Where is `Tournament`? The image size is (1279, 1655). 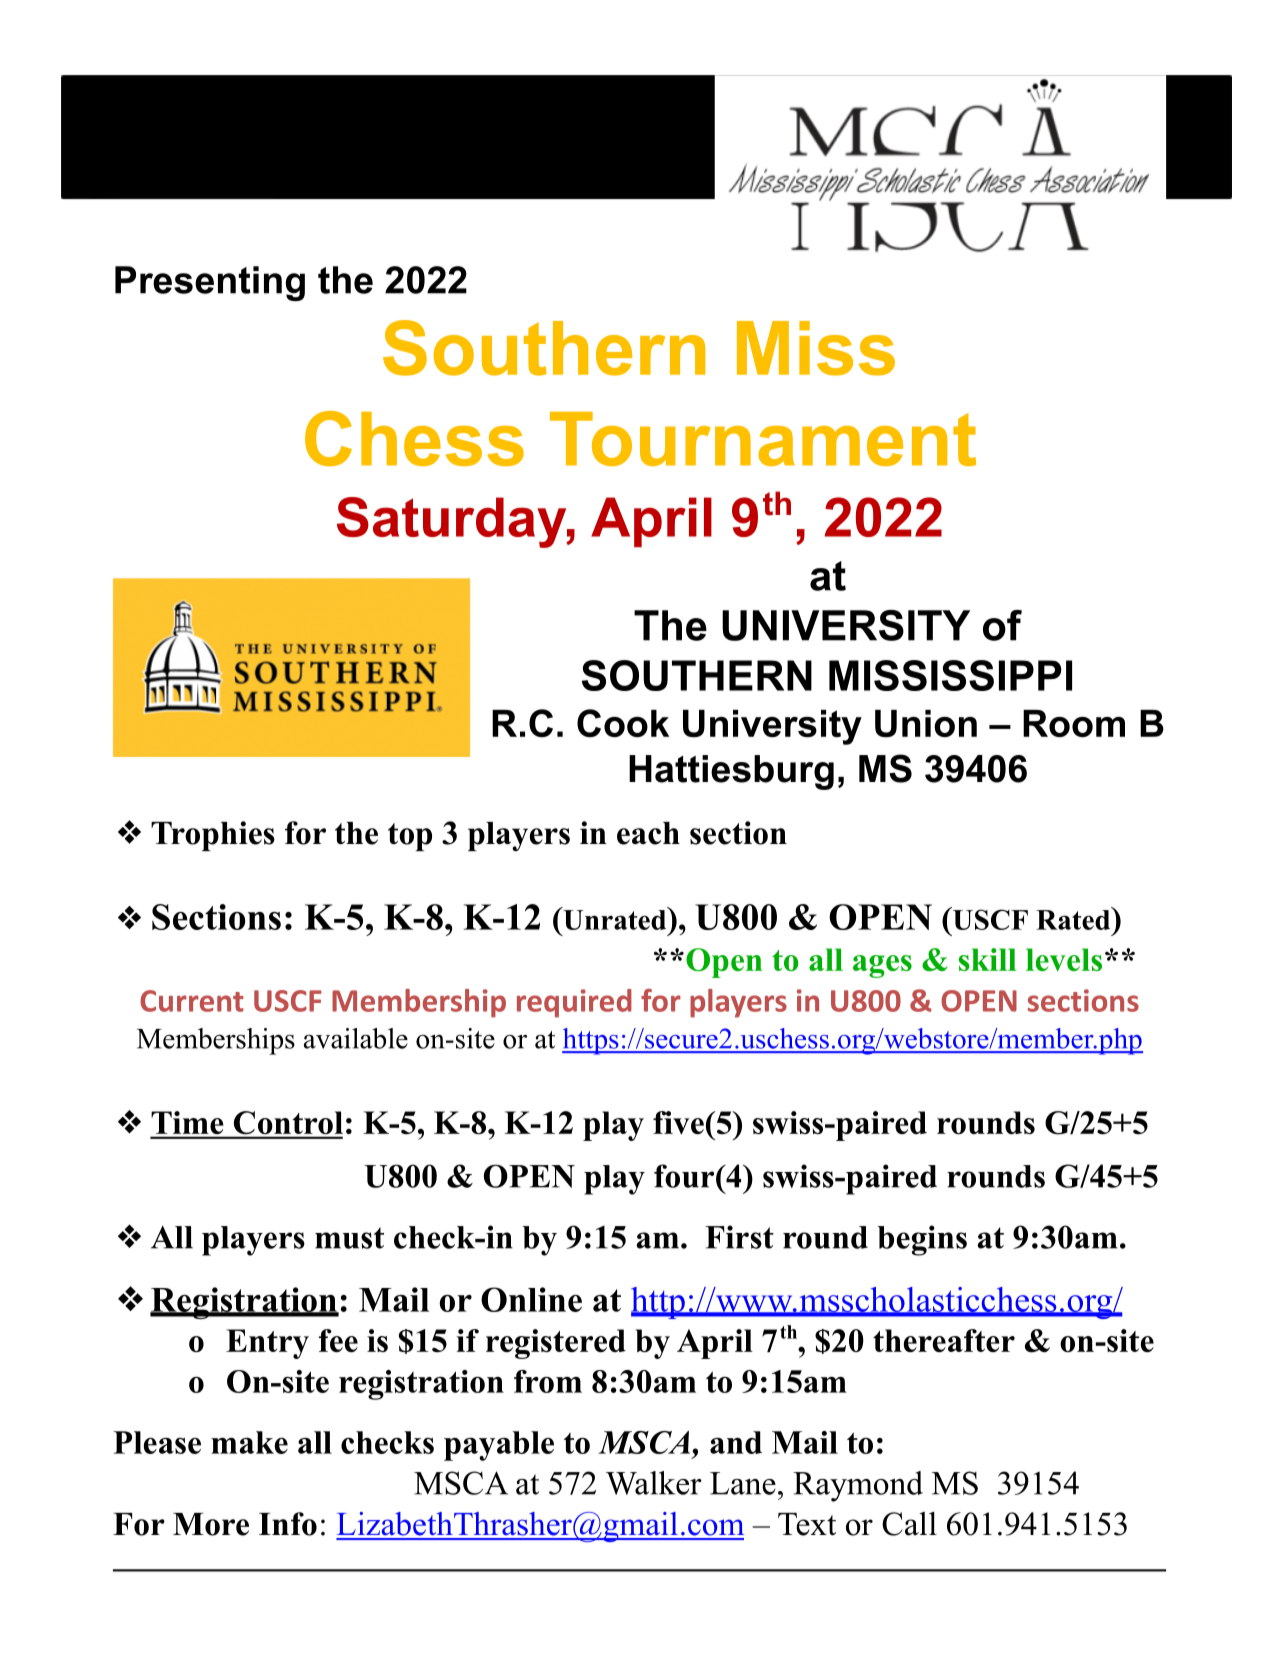 Tournament is located at coordinates (763, 439).
